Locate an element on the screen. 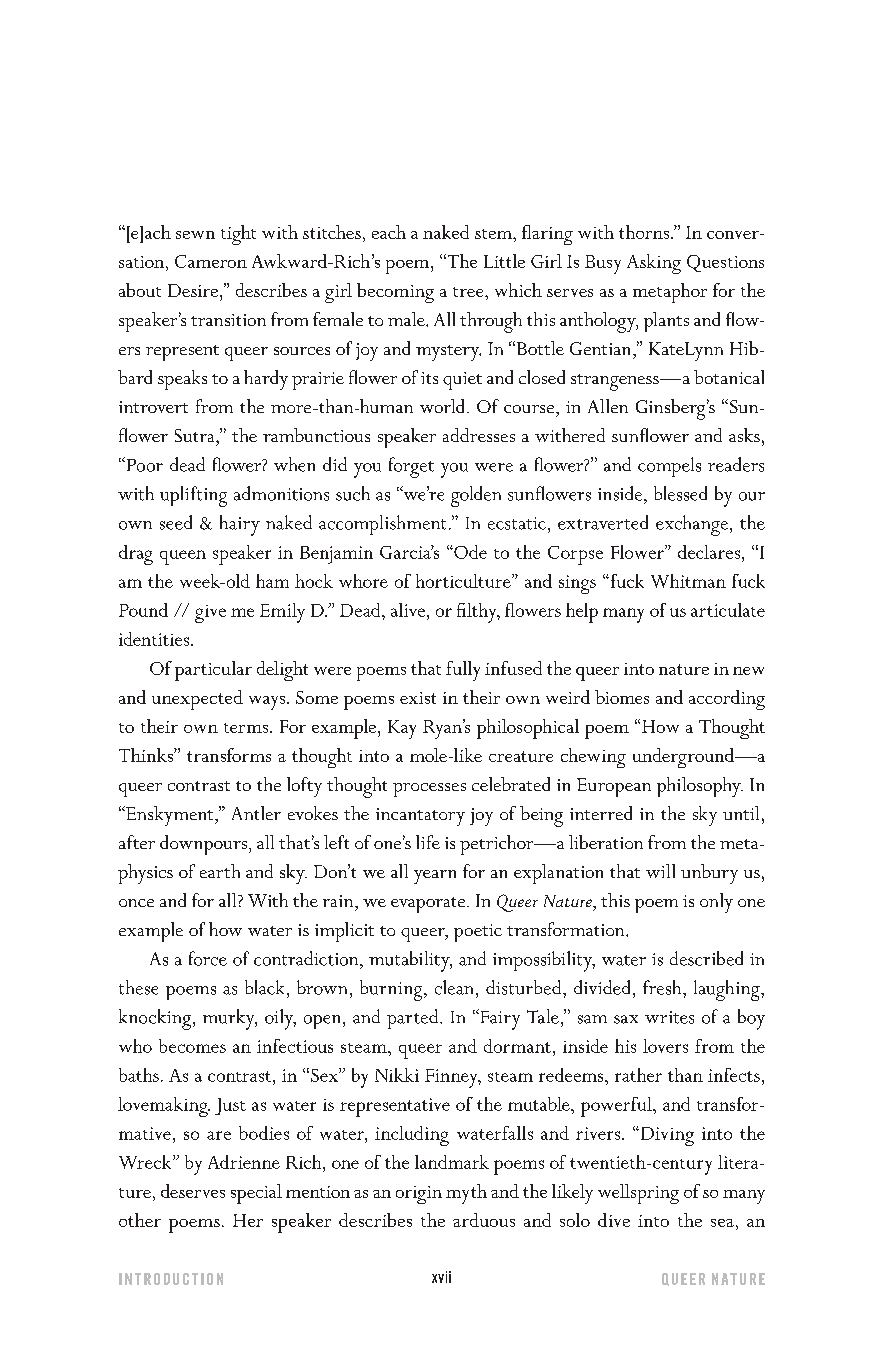 Image resolution: width=896 pixels, height=1345 pixels. evaporate is located at coordinates (429, 905).
